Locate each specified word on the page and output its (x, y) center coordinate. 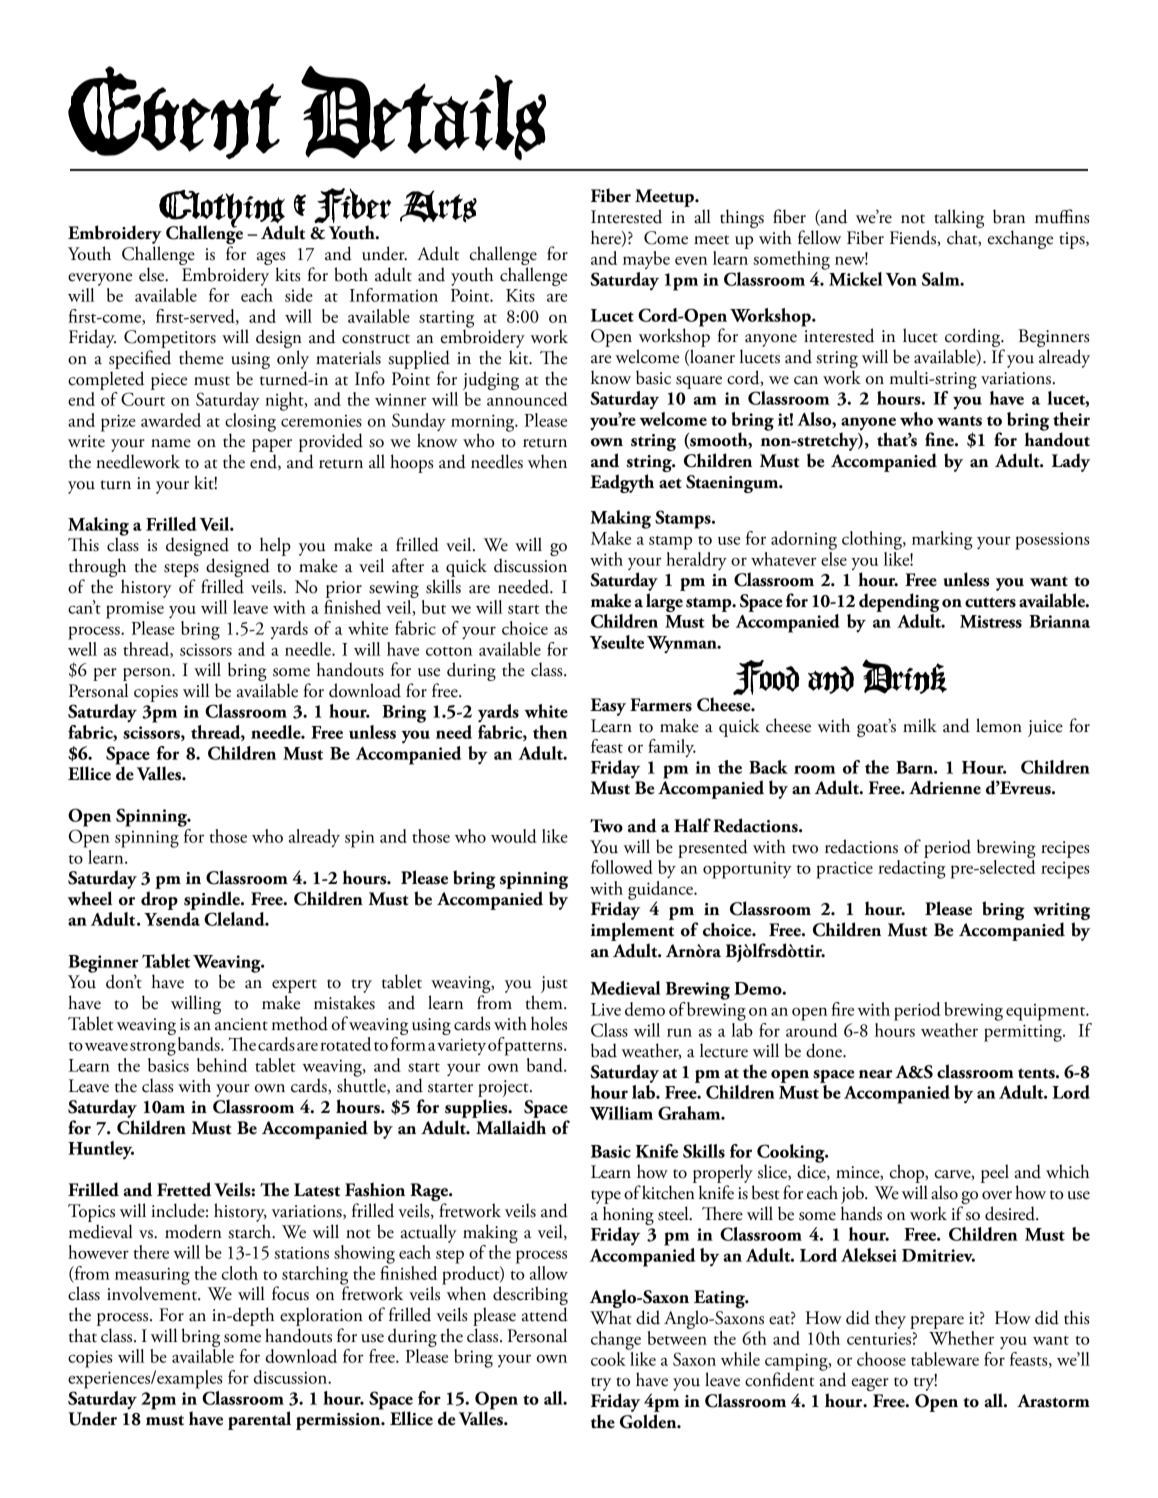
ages (271, 260)
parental (259, 1420)
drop (159, 900)
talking (959, 220)
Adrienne (945, 787)
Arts (438, 206)
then (550, 732)
